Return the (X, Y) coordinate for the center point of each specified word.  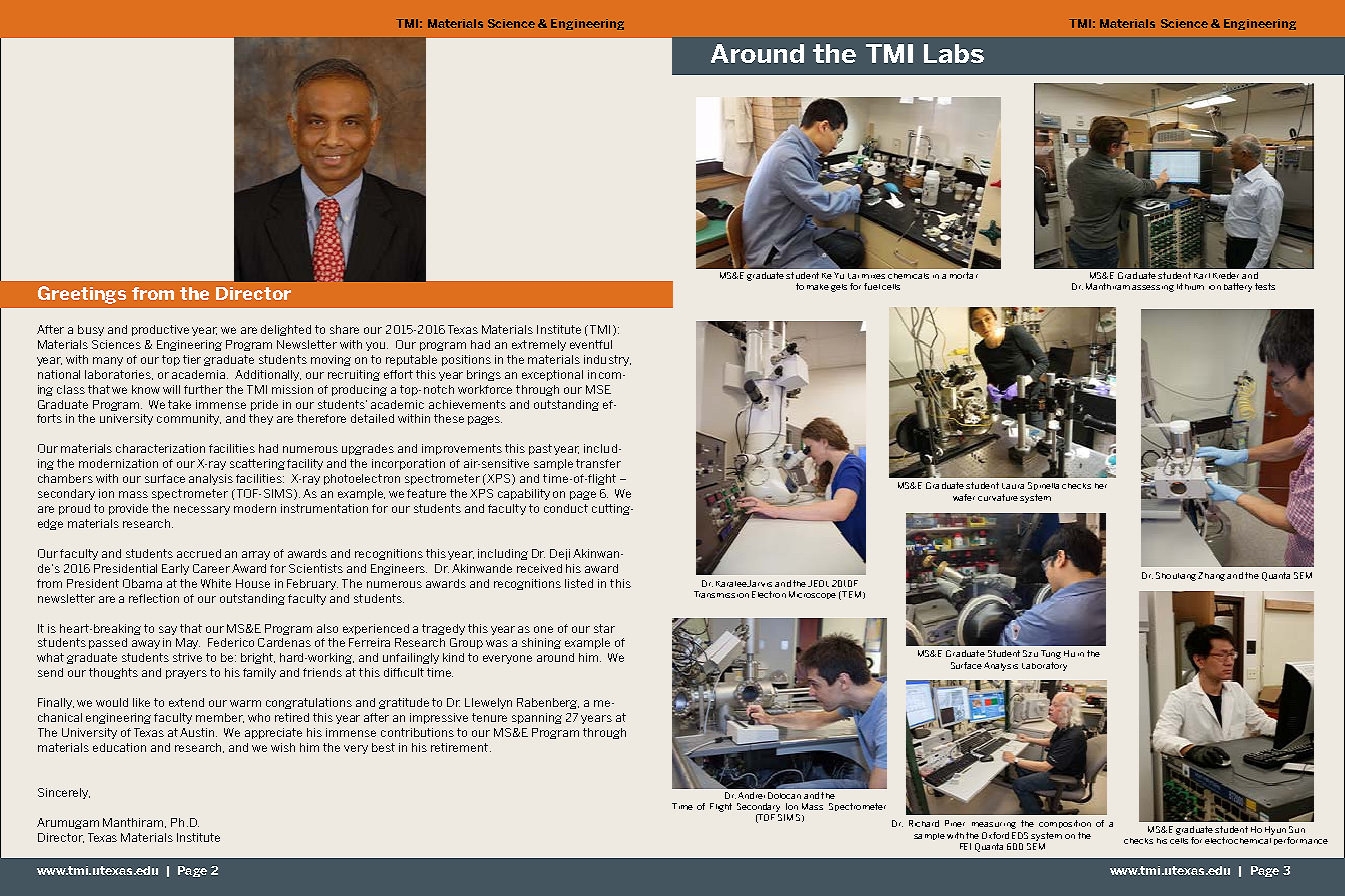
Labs (954, 53)
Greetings (82, 295)
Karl (1202, 276)
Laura (1013, 486)
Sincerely (64, 793)
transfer (598, 463)
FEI (965, 846)
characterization (160, 448)
